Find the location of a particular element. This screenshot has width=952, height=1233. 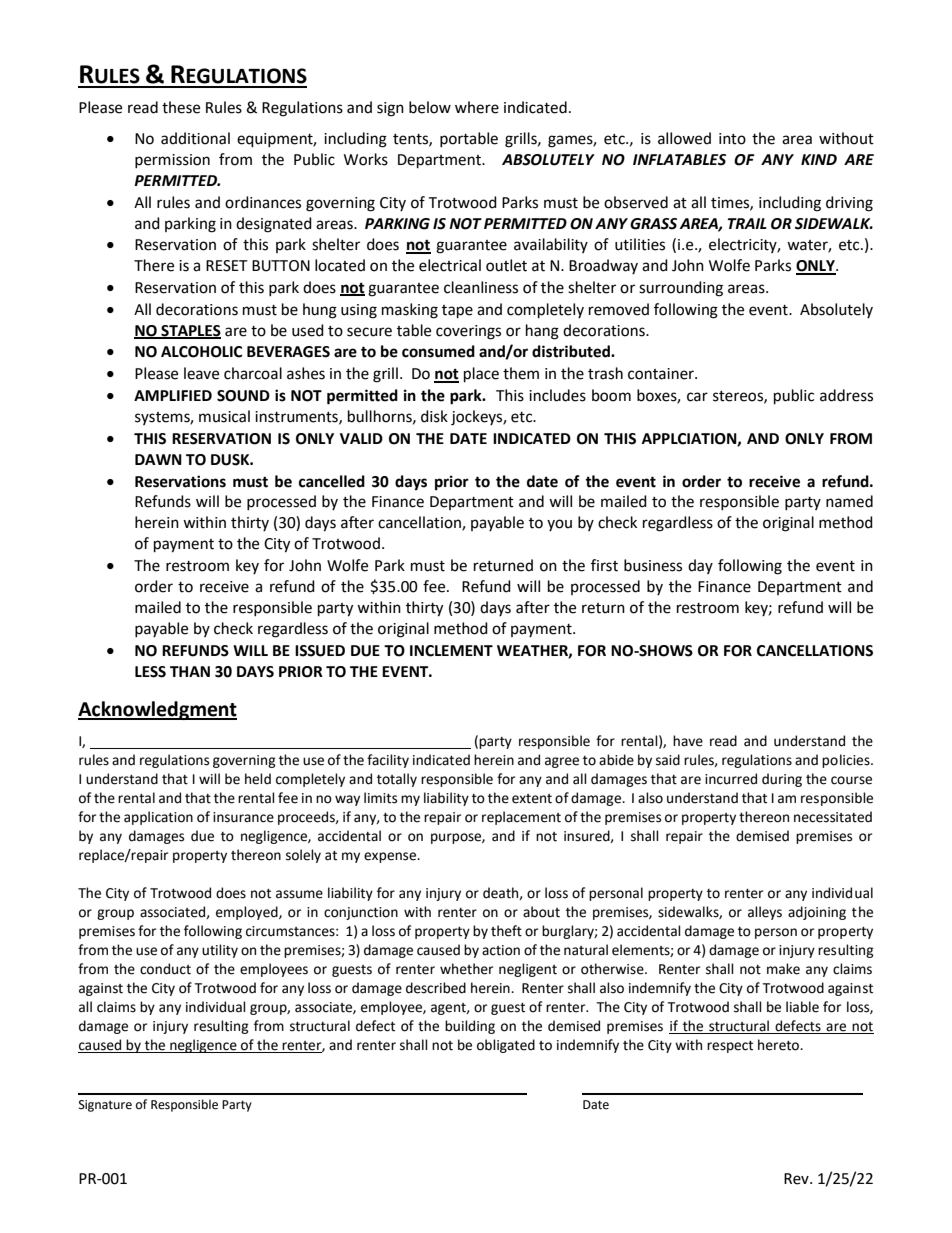

THAN is located at coordinates (190, 671).
